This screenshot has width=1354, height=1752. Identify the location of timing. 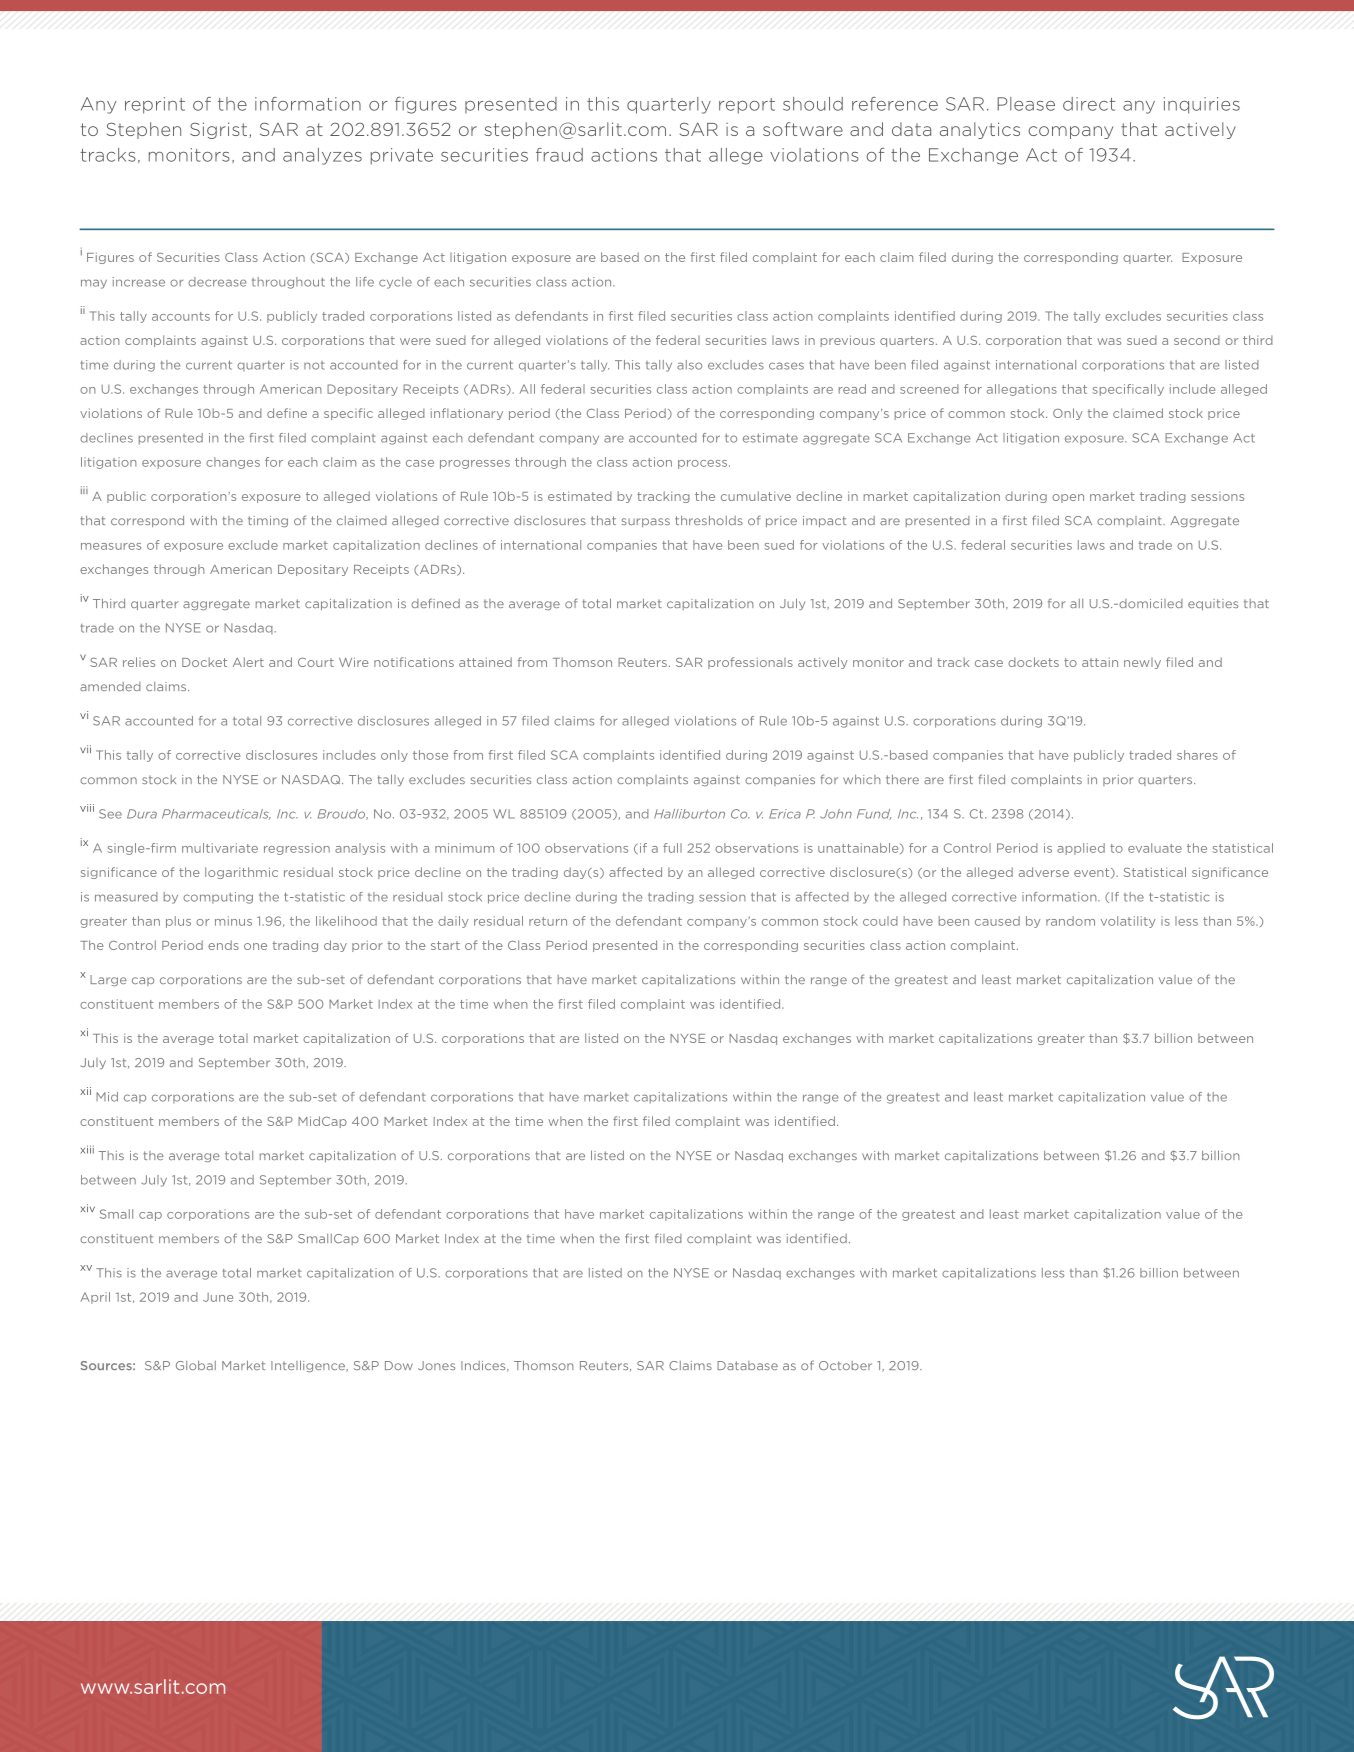
(268, 521).
